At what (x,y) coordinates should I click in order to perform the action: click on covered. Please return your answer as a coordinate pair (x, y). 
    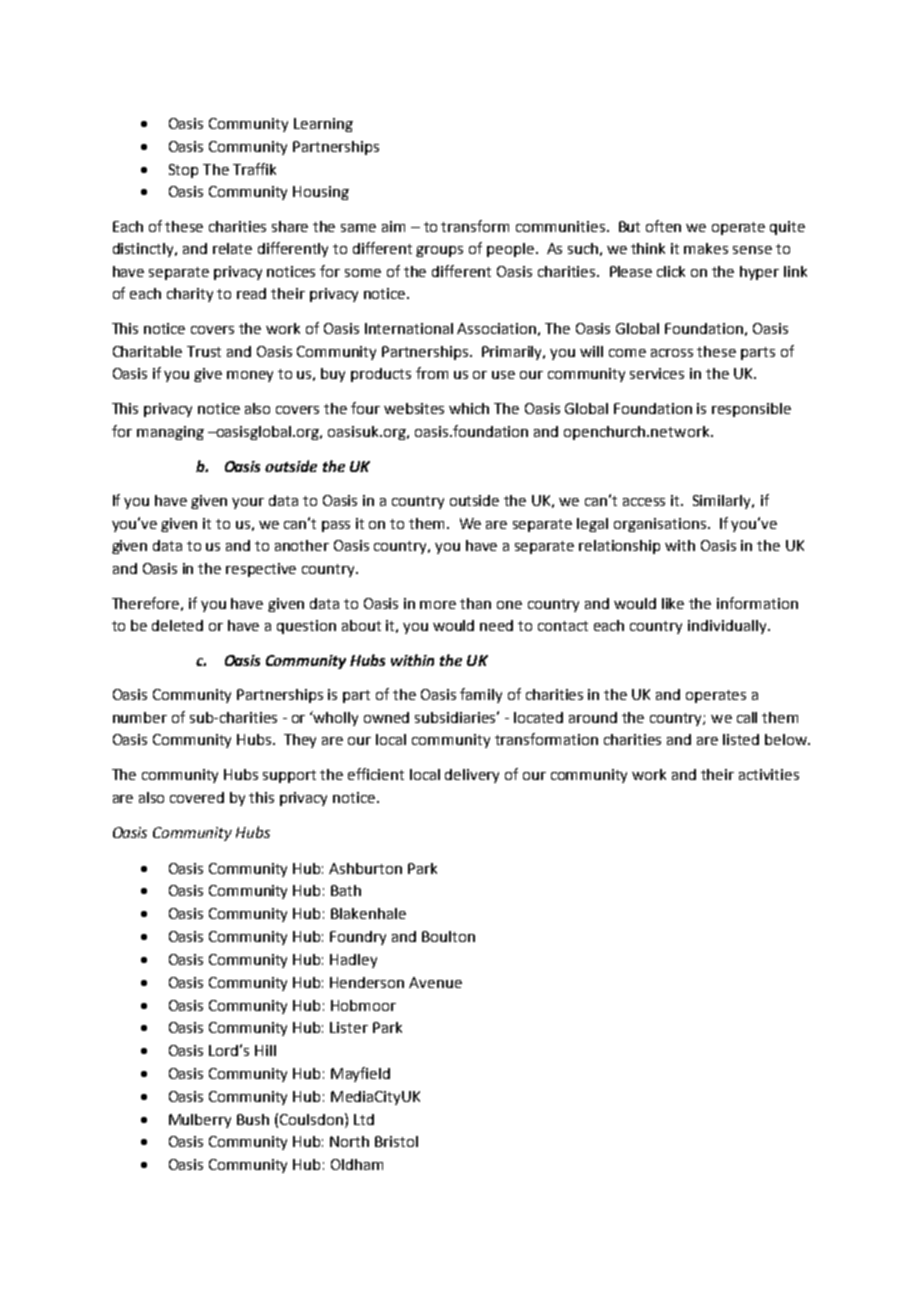
    Looking at the image, I should click on (197, 797).
